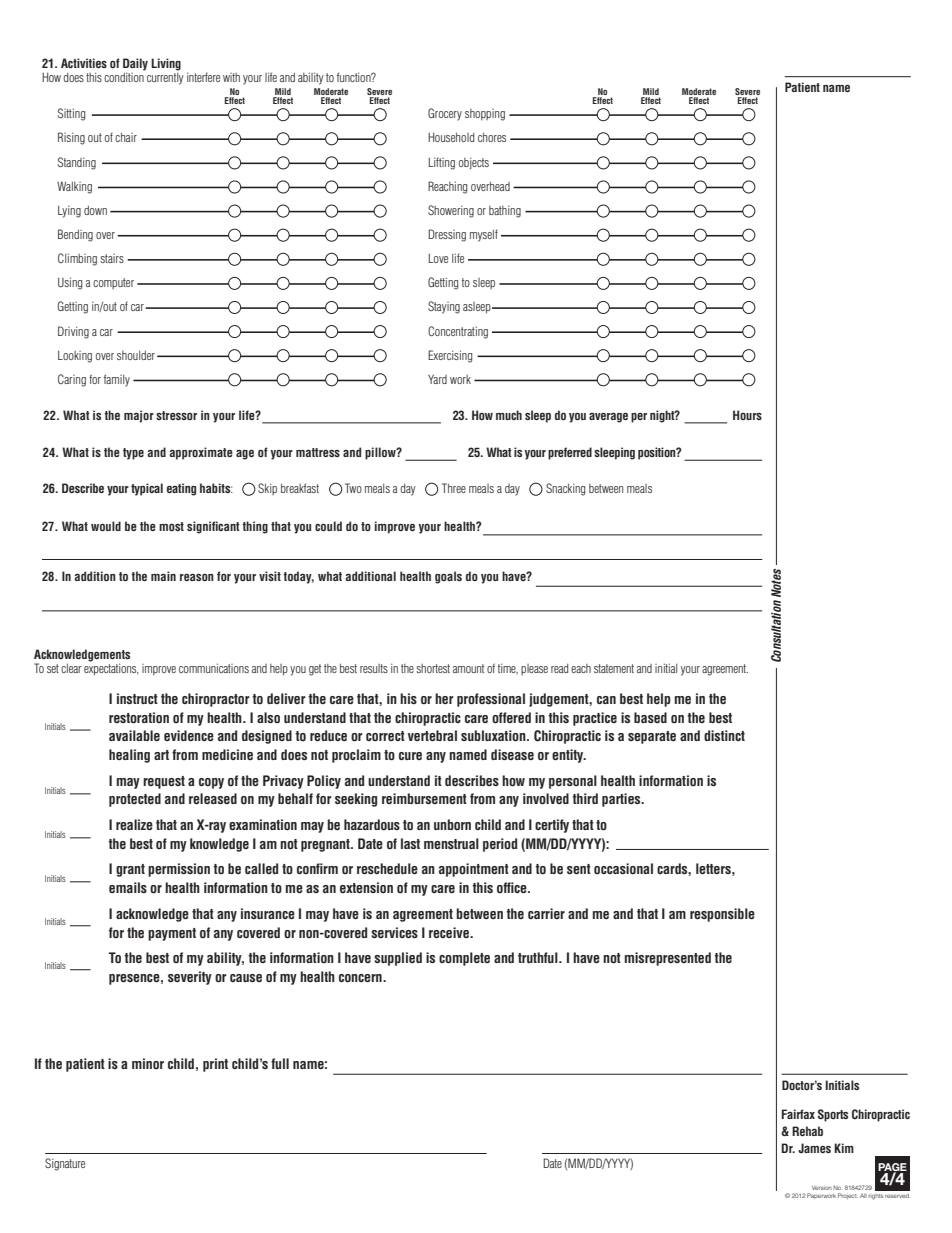  Describe the element at coordinates (165, 77) in the screenshot. I see `currently` at that location.
